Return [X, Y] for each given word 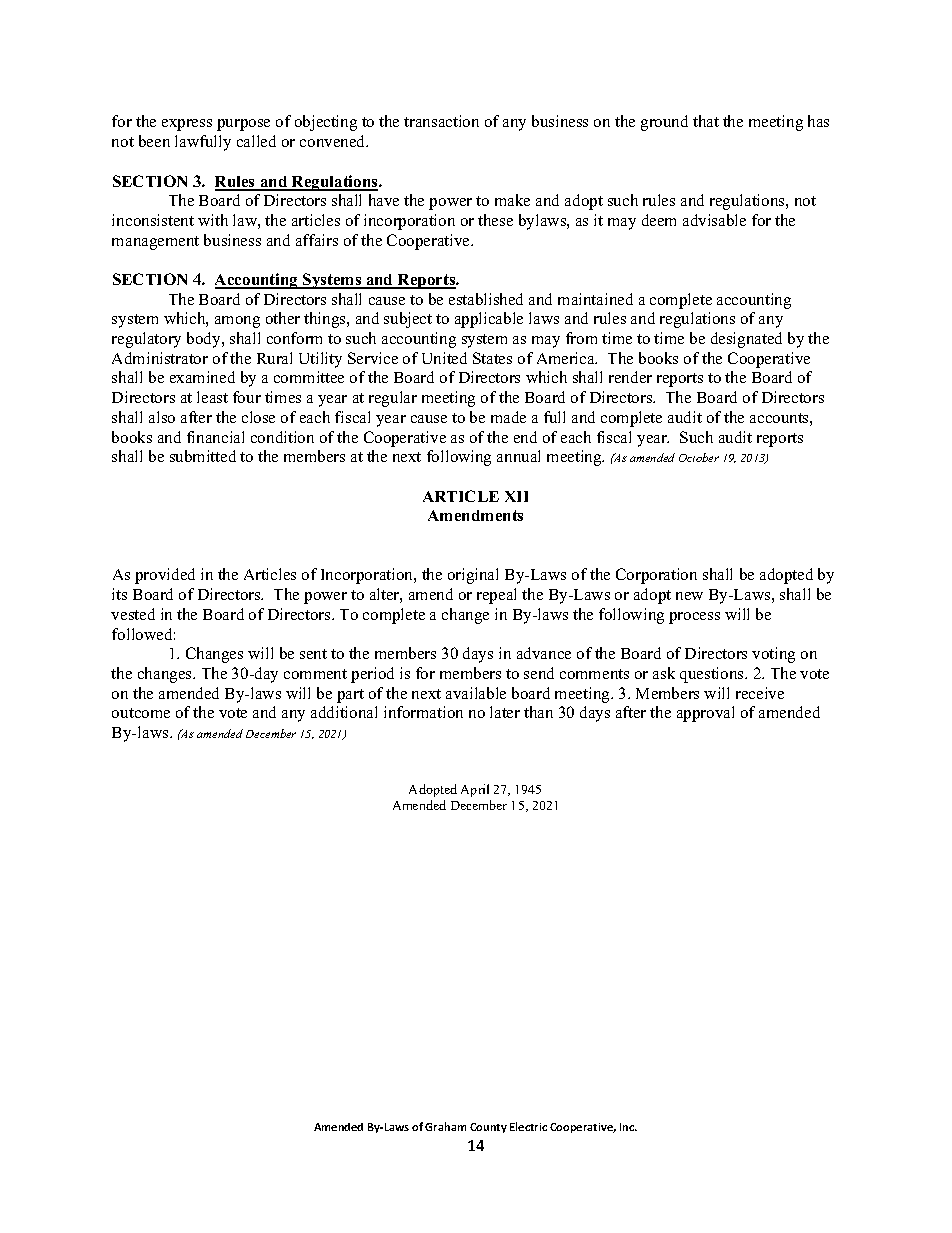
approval [705, 714]
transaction [441, 121]
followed [143, 634]
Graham [445, 1126]
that [706, 121]
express [187, 125]
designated [746, 340]
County [488, 1128]
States [492, 358]
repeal [496, 596]
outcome [141, 713]
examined [202, 377]
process [694, 618]
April [475, 790]
